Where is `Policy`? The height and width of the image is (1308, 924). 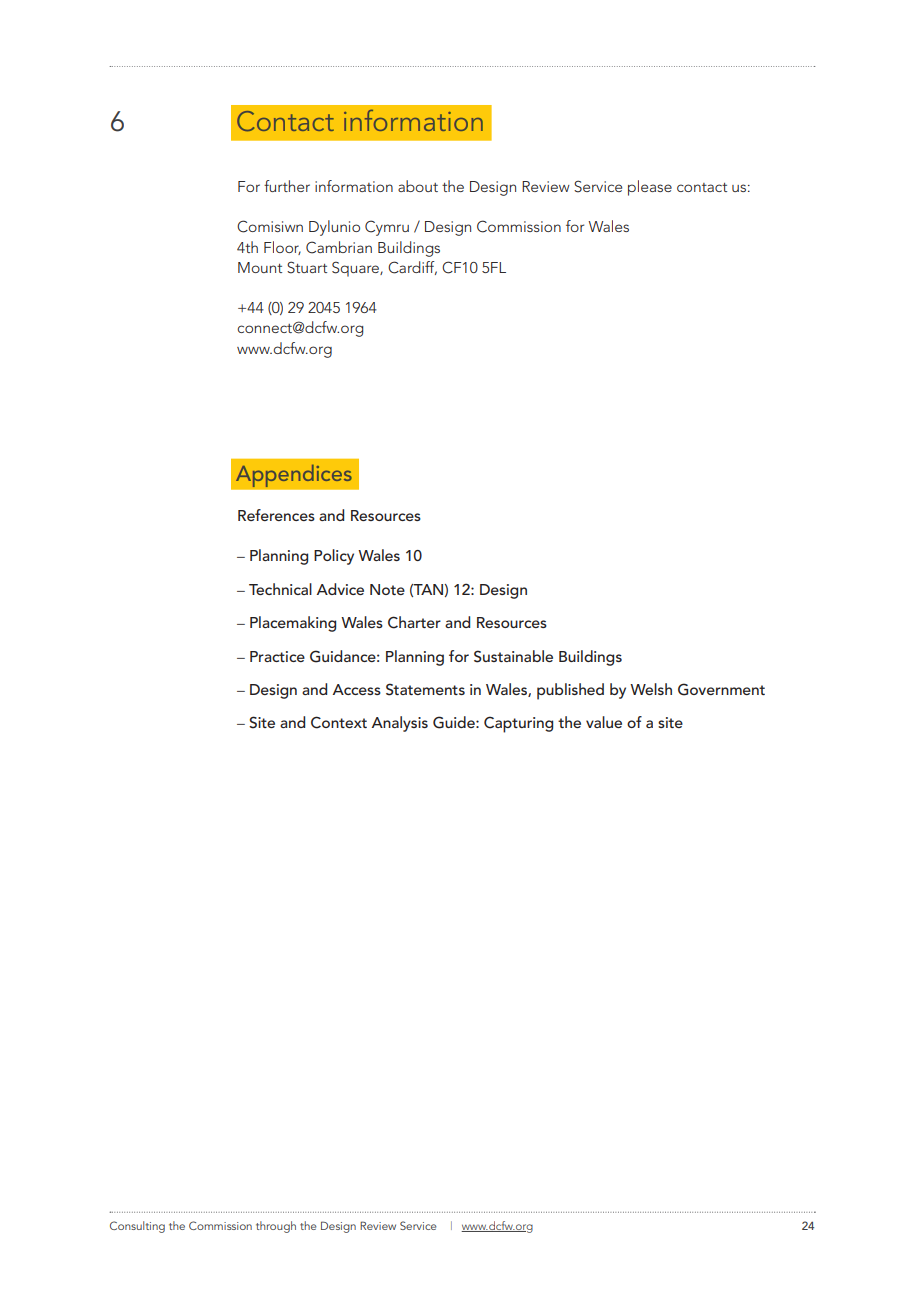
Policy is located at coordinates (334, 557).
